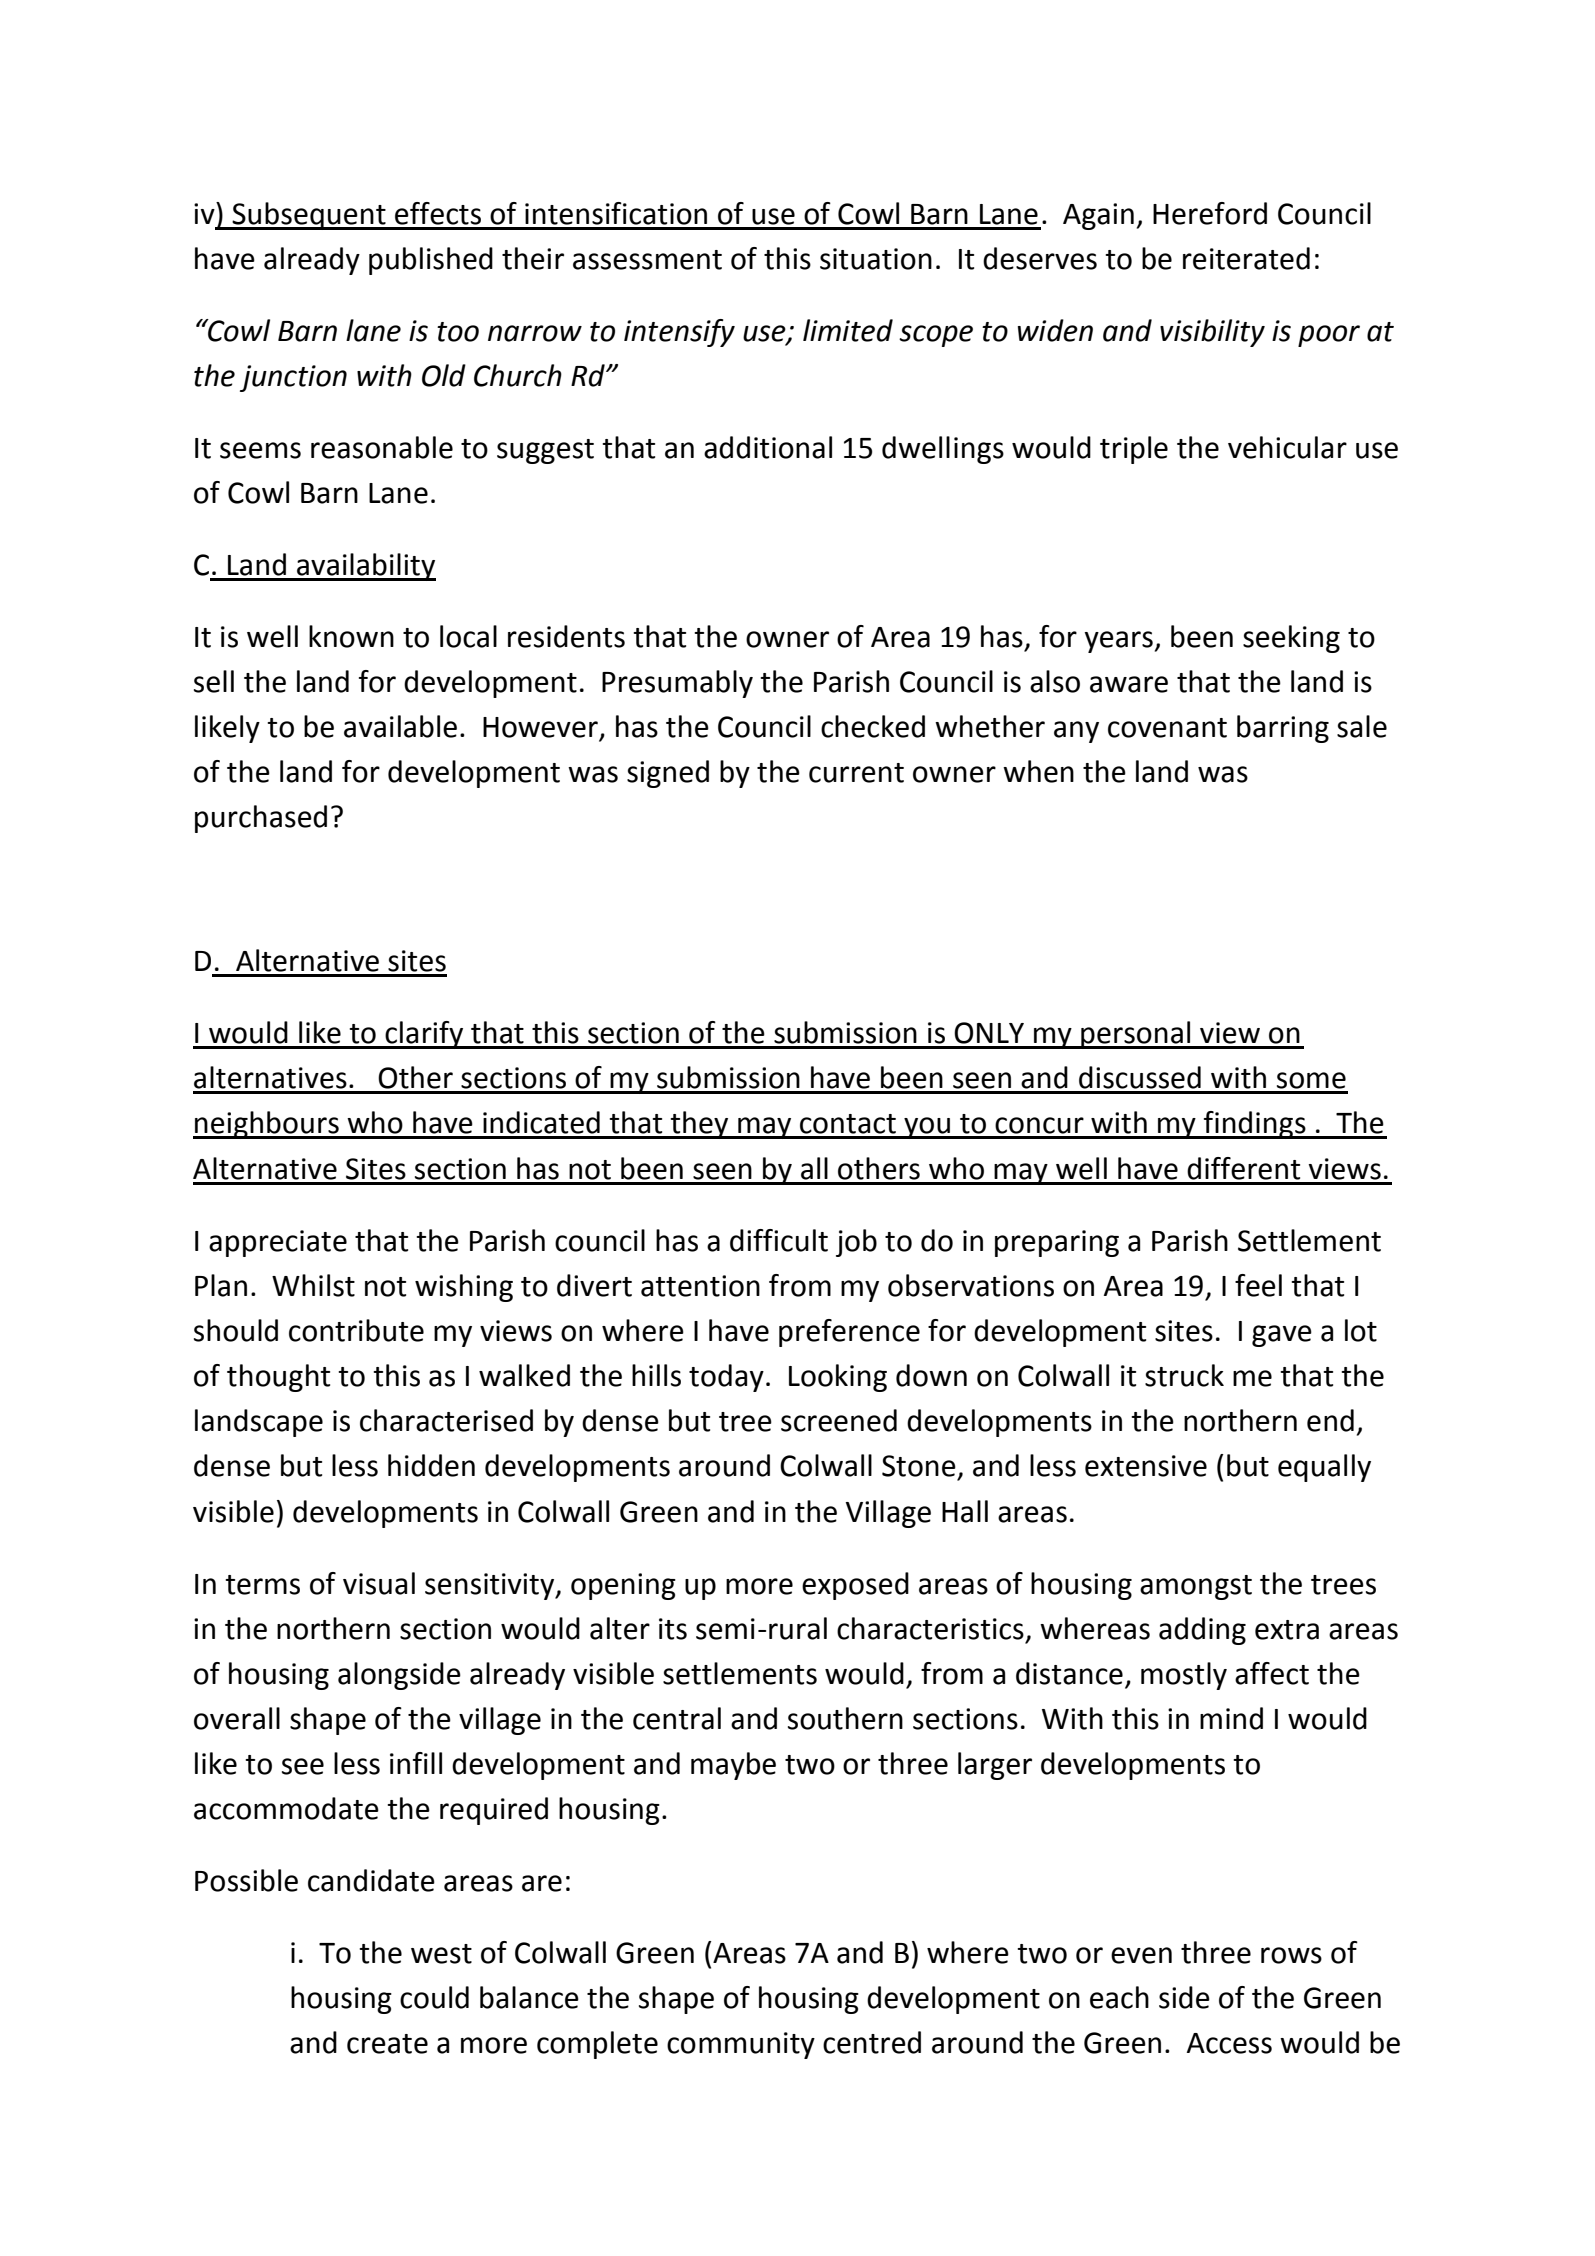 The image size is (1595, 2256). I want to click on purchased, so click(261, 819).
